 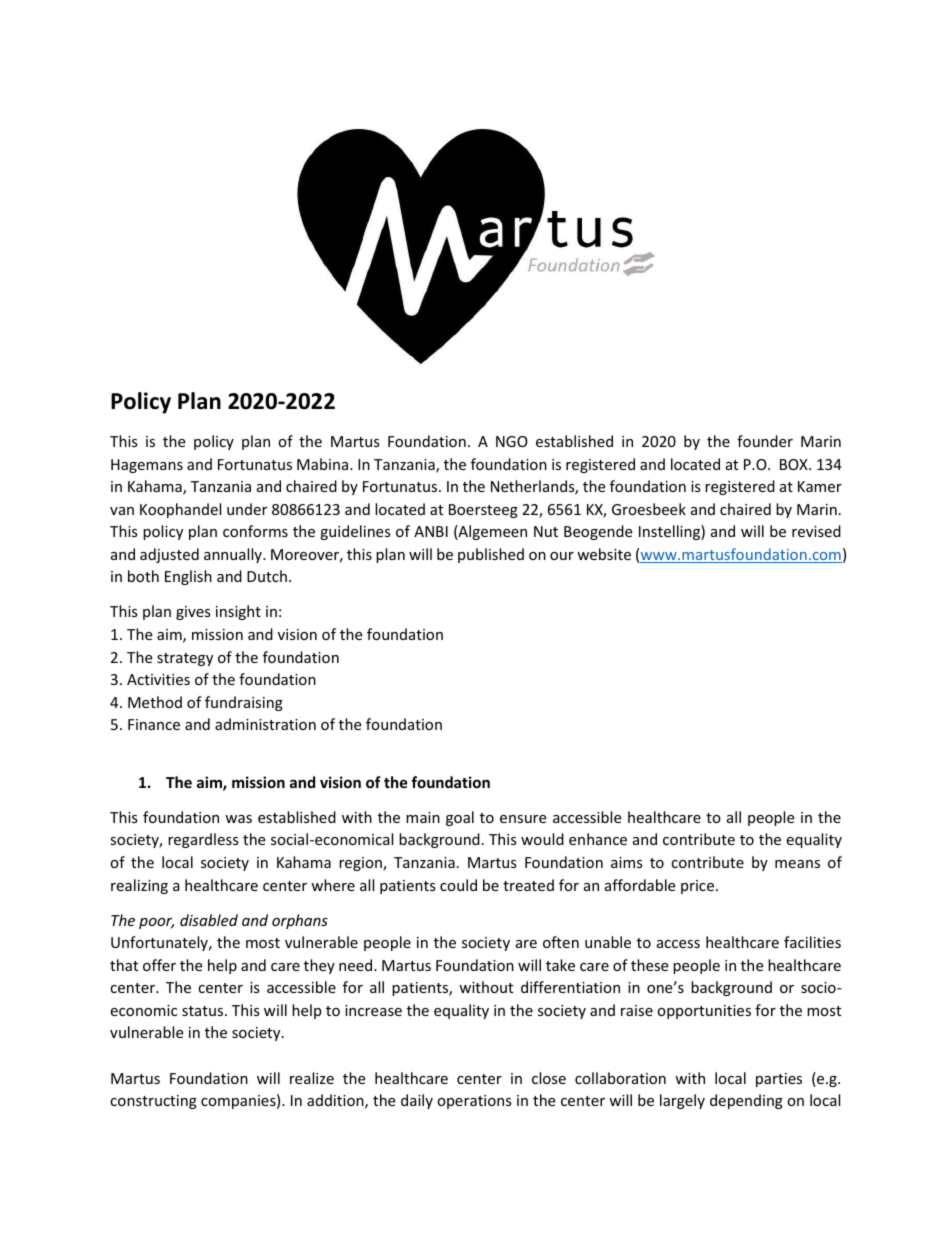 I want to click on BOX, so click(x=795, y=464).
